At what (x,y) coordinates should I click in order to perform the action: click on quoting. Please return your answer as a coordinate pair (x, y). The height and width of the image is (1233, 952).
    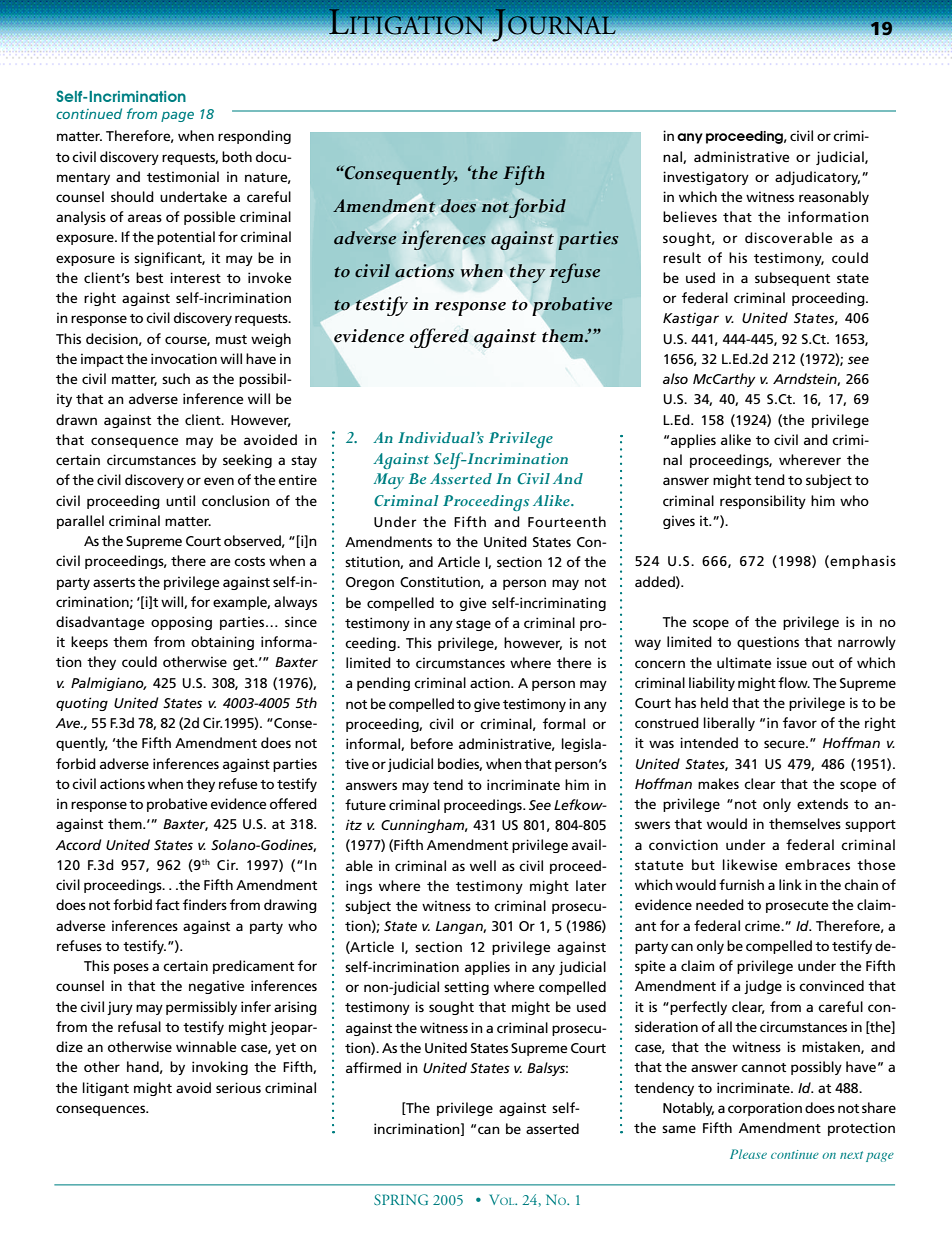
    Looking at the image, I should click on (82, 704).
